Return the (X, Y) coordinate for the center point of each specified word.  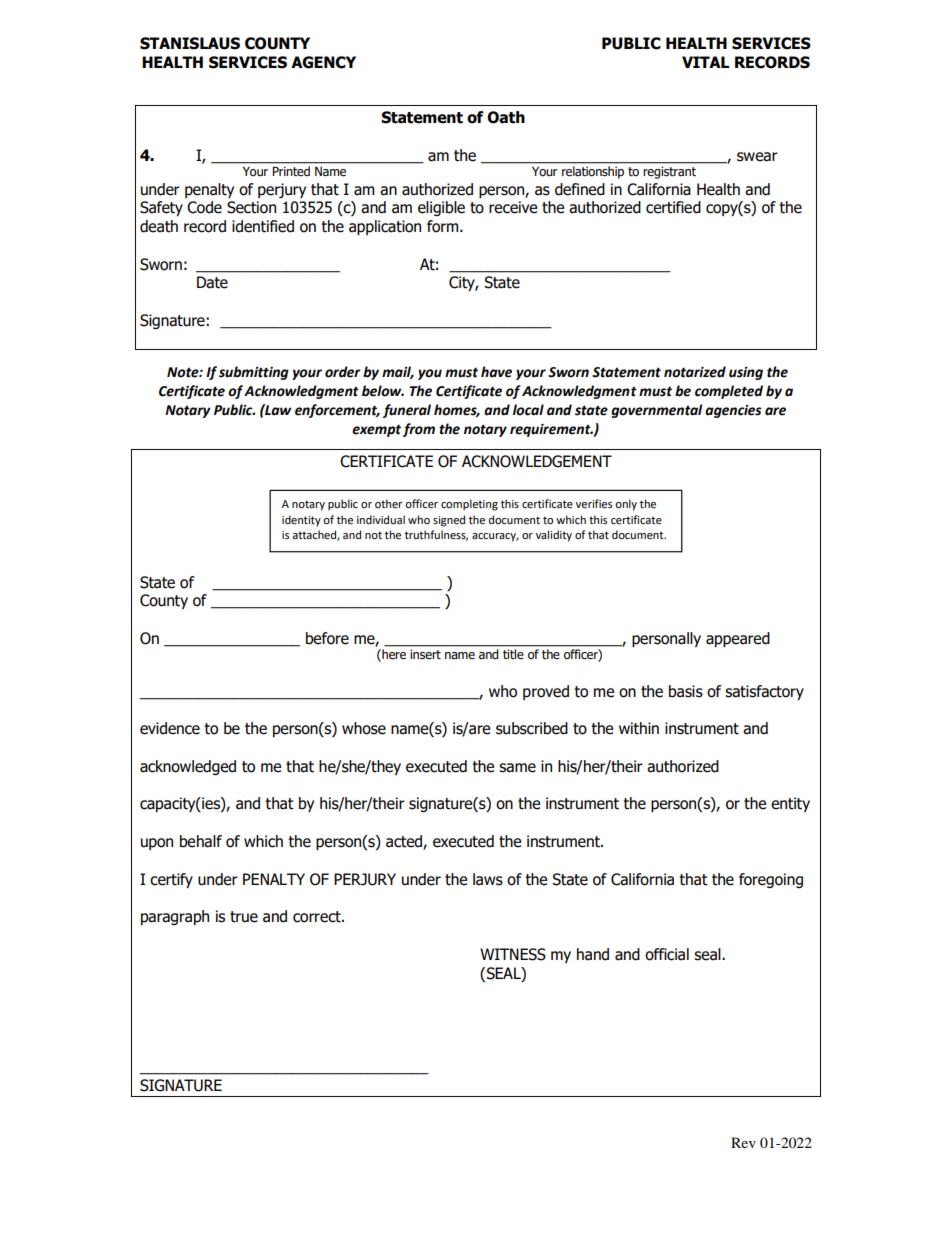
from (419, 430)
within (639, 728)
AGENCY (323, 62)
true (244, 917)
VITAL (705, 62)
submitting (254, 373)
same (517, 768)
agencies (733, 411)
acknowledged (188, 767)
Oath (506, 117)
